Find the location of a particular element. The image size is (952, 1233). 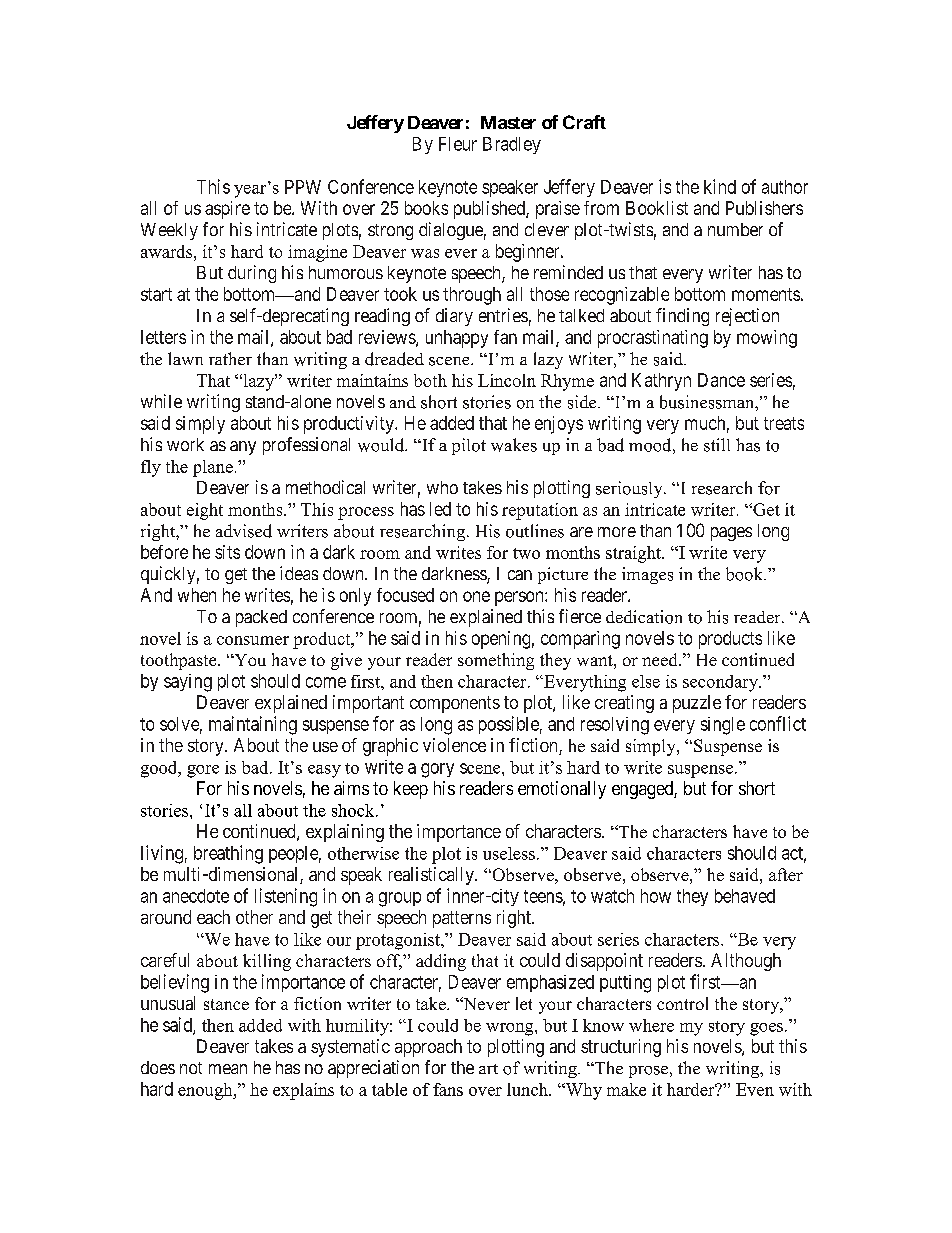

aspire is located at coordinates (227, 210).
